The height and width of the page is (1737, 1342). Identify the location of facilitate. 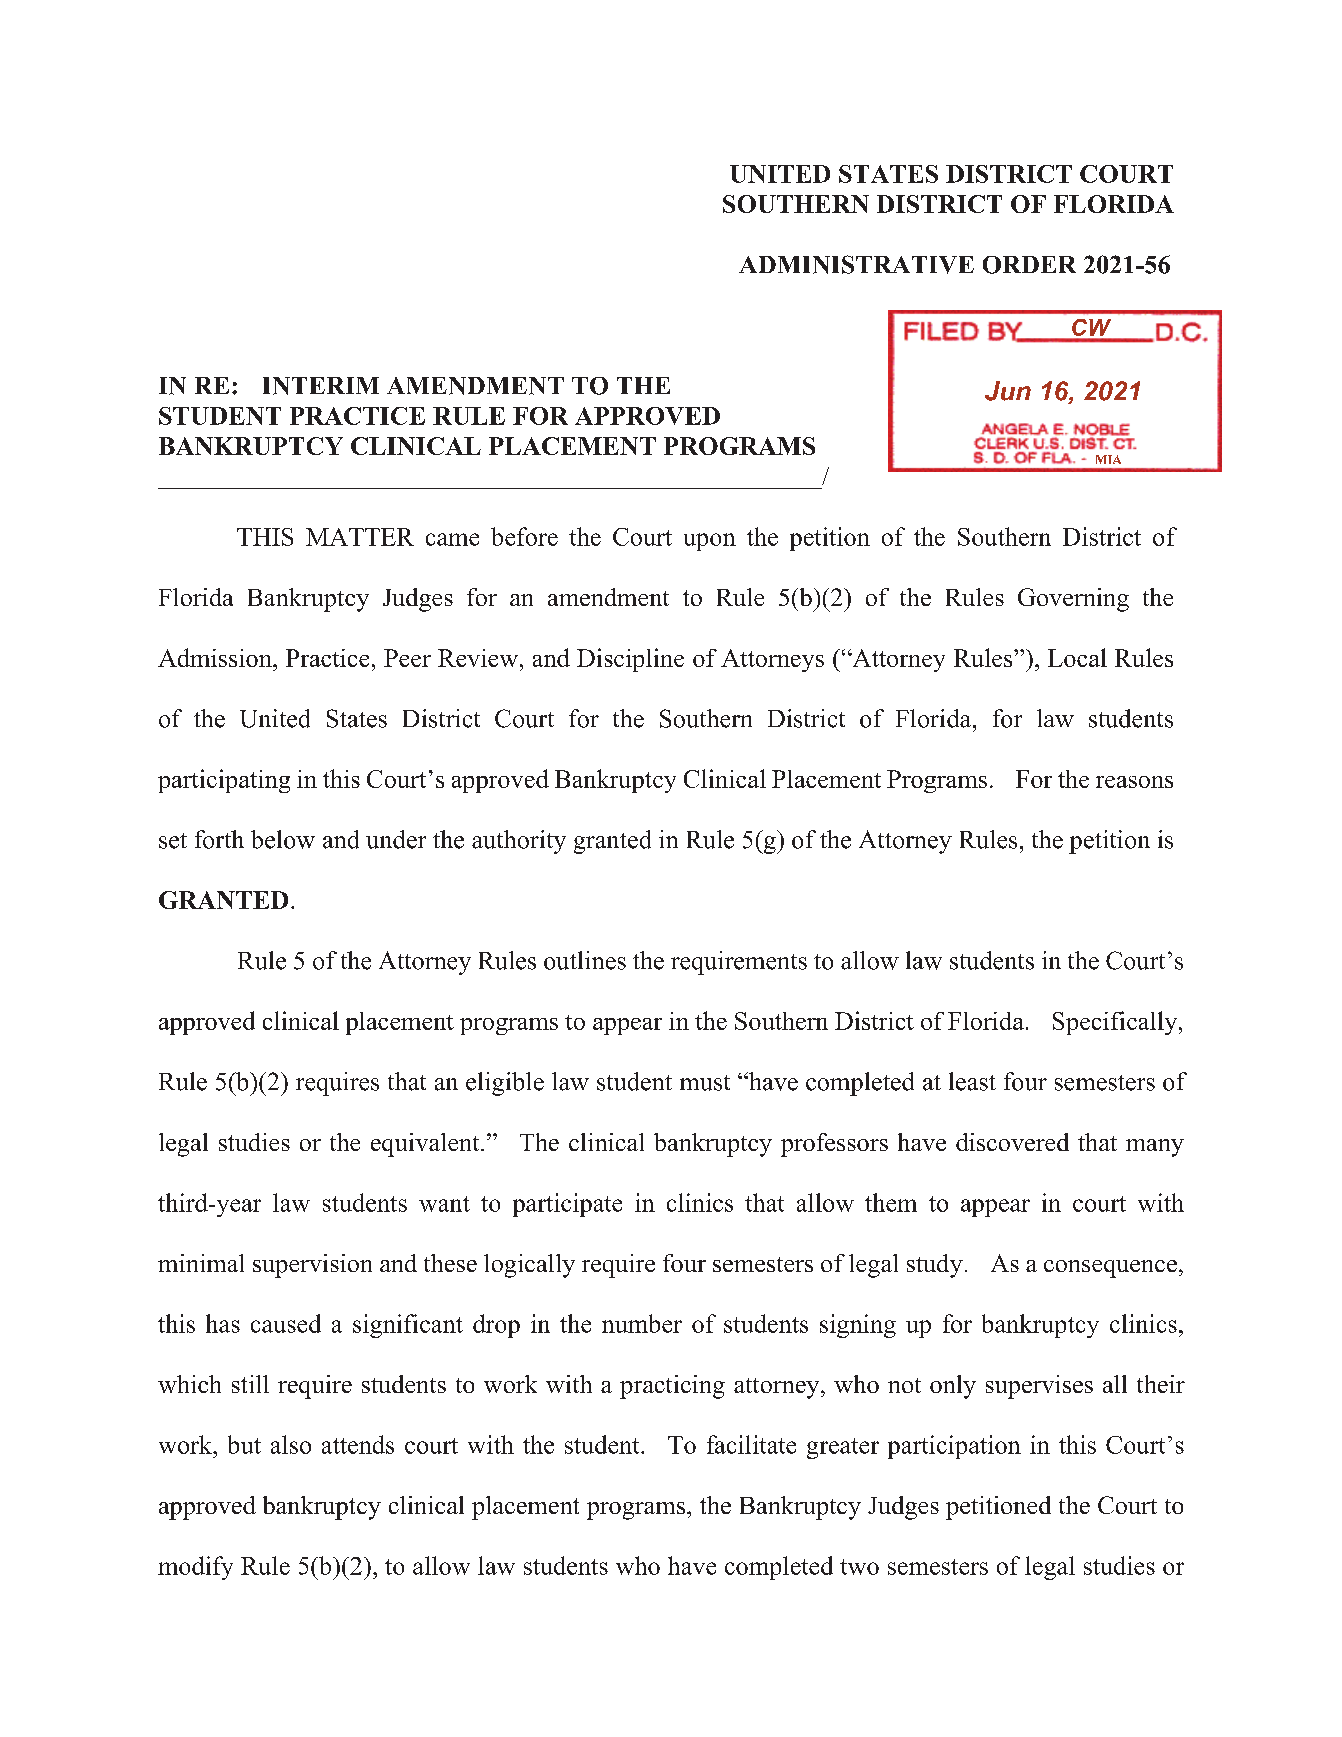
(751, 1444).
